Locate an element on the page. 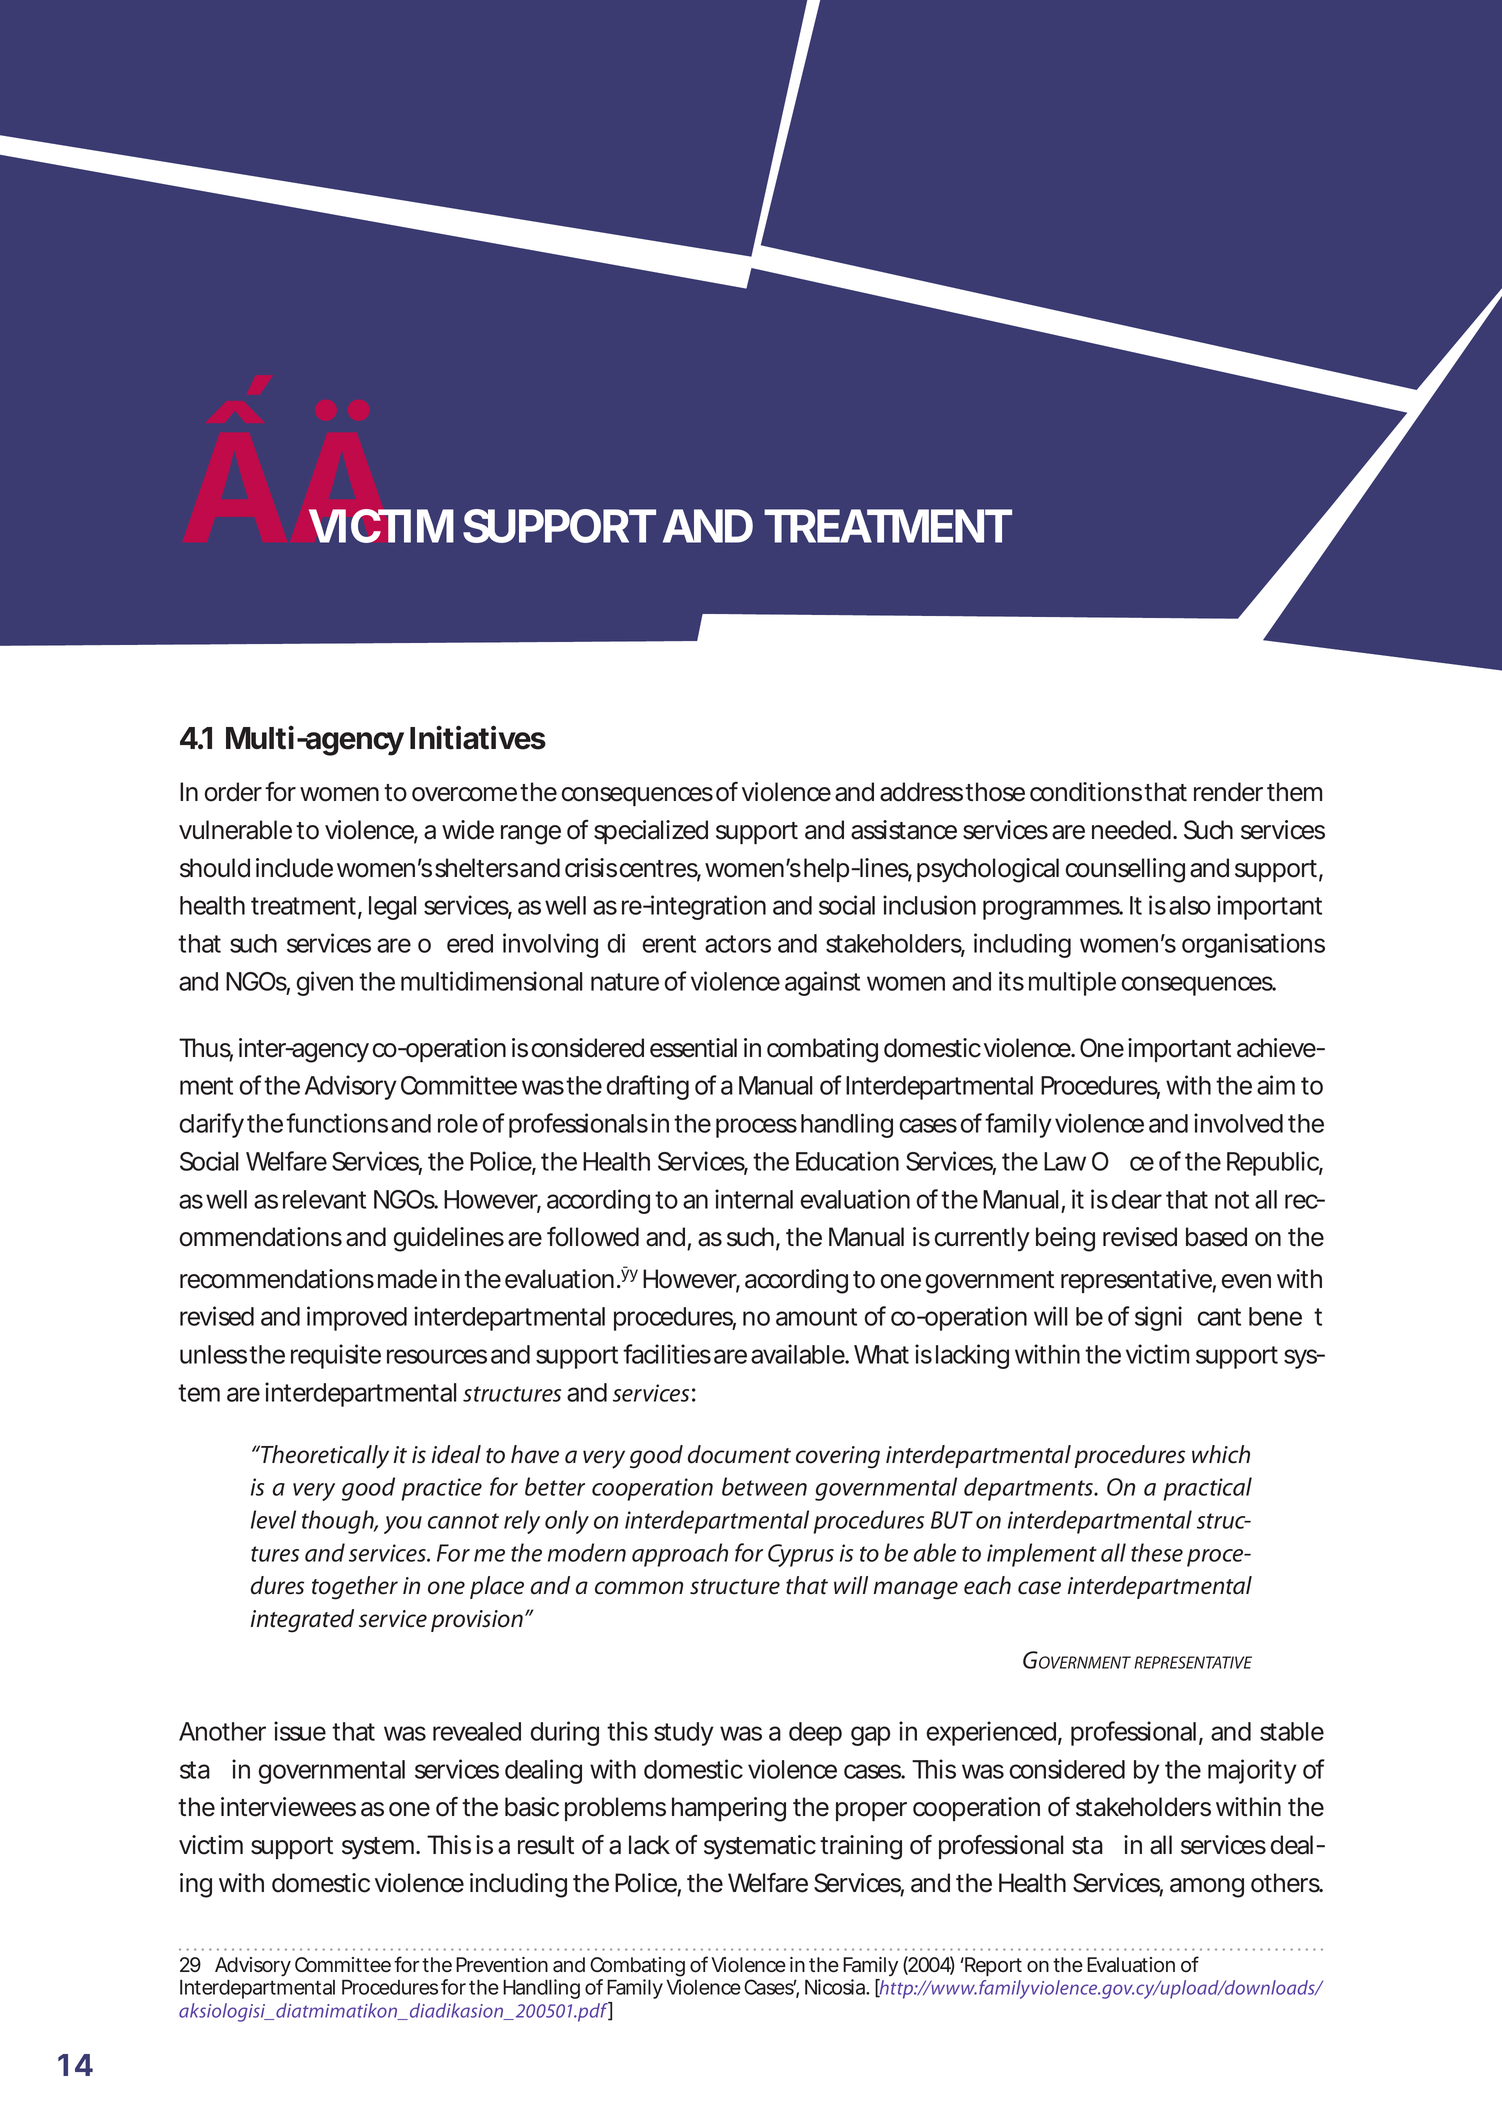 This page has width=1502, height=2125. significant is located at coordinates (1188, 1318).
